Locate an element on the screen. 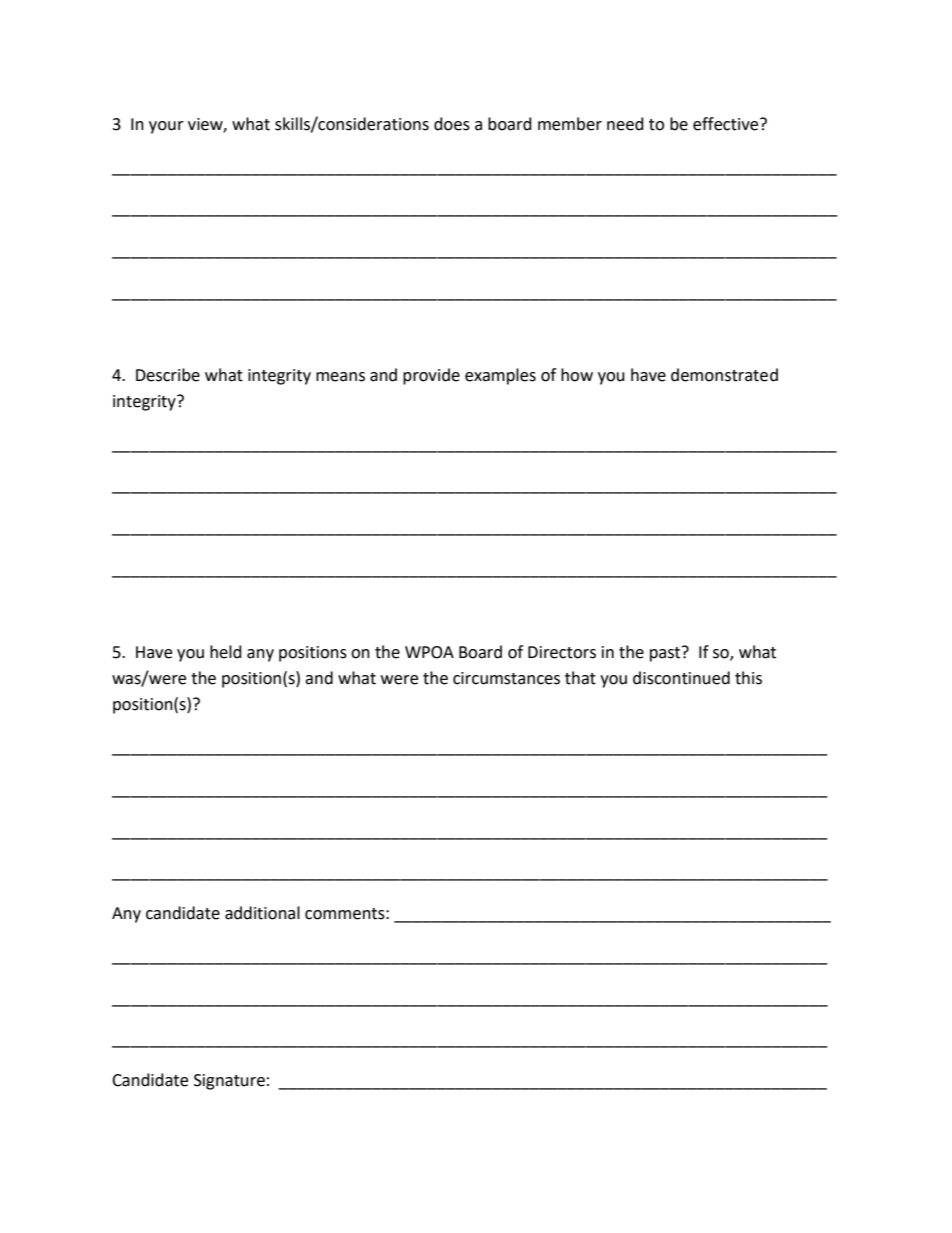 The height and width of the screenshot is (1233, 952). effective is located at coordinates (727, 124).
